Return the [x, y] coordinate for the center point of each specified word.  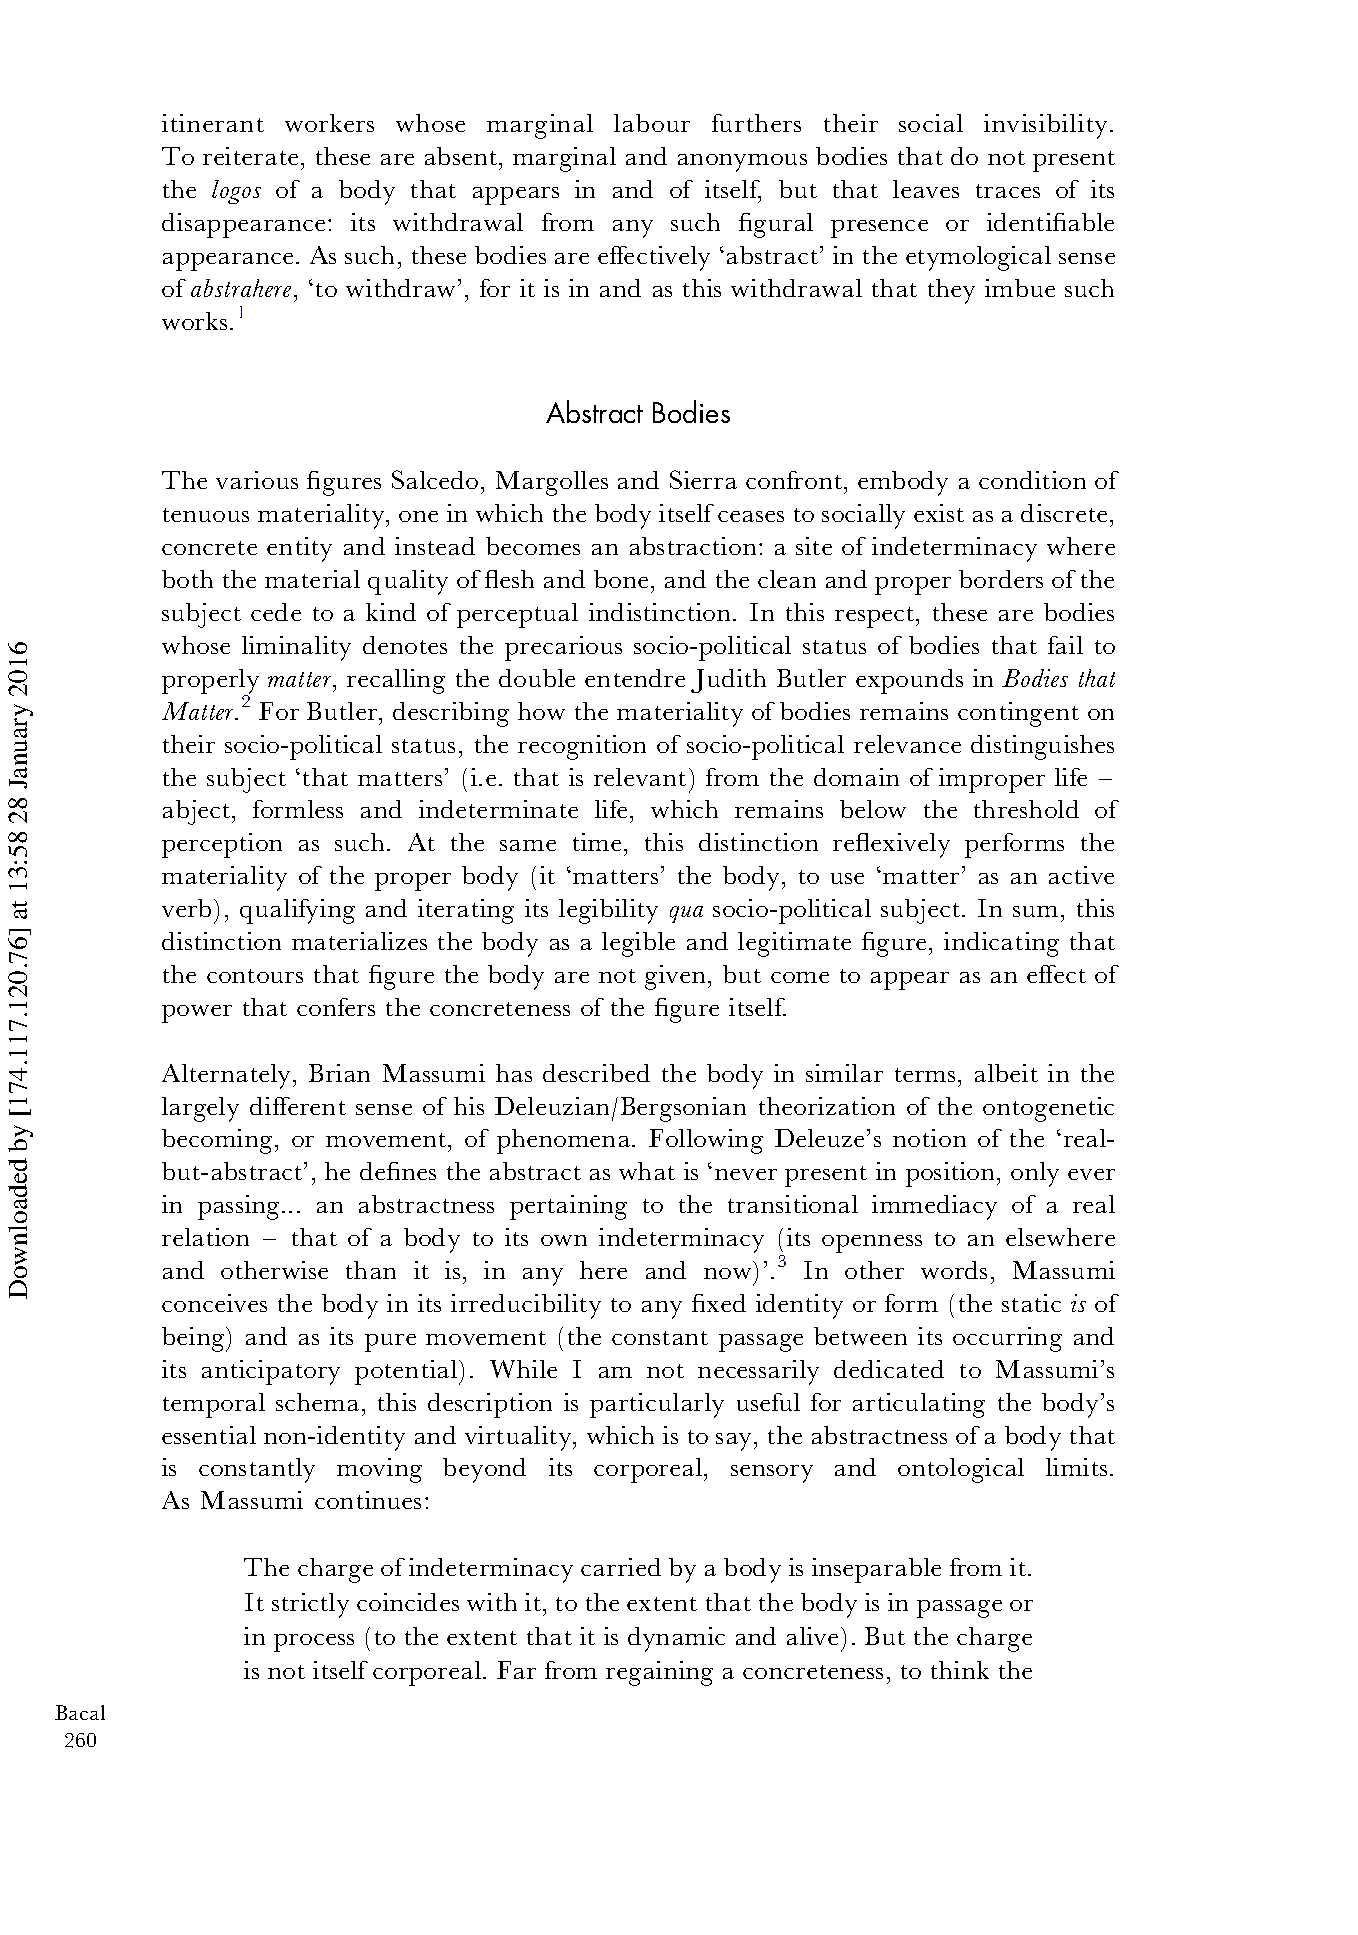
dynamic [676, 1639]
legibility [608, 911]
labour [652, 123]
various [257, 480]
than [371, 1270]
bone [621, 579]
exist [939, 513]
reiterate [250, 156]
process [314, 1643]
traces [1008, 191]
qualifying [297, 911]
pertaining [568, 1207]
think [960, 1670]
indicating [1001, 944]
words [954, 1270]
